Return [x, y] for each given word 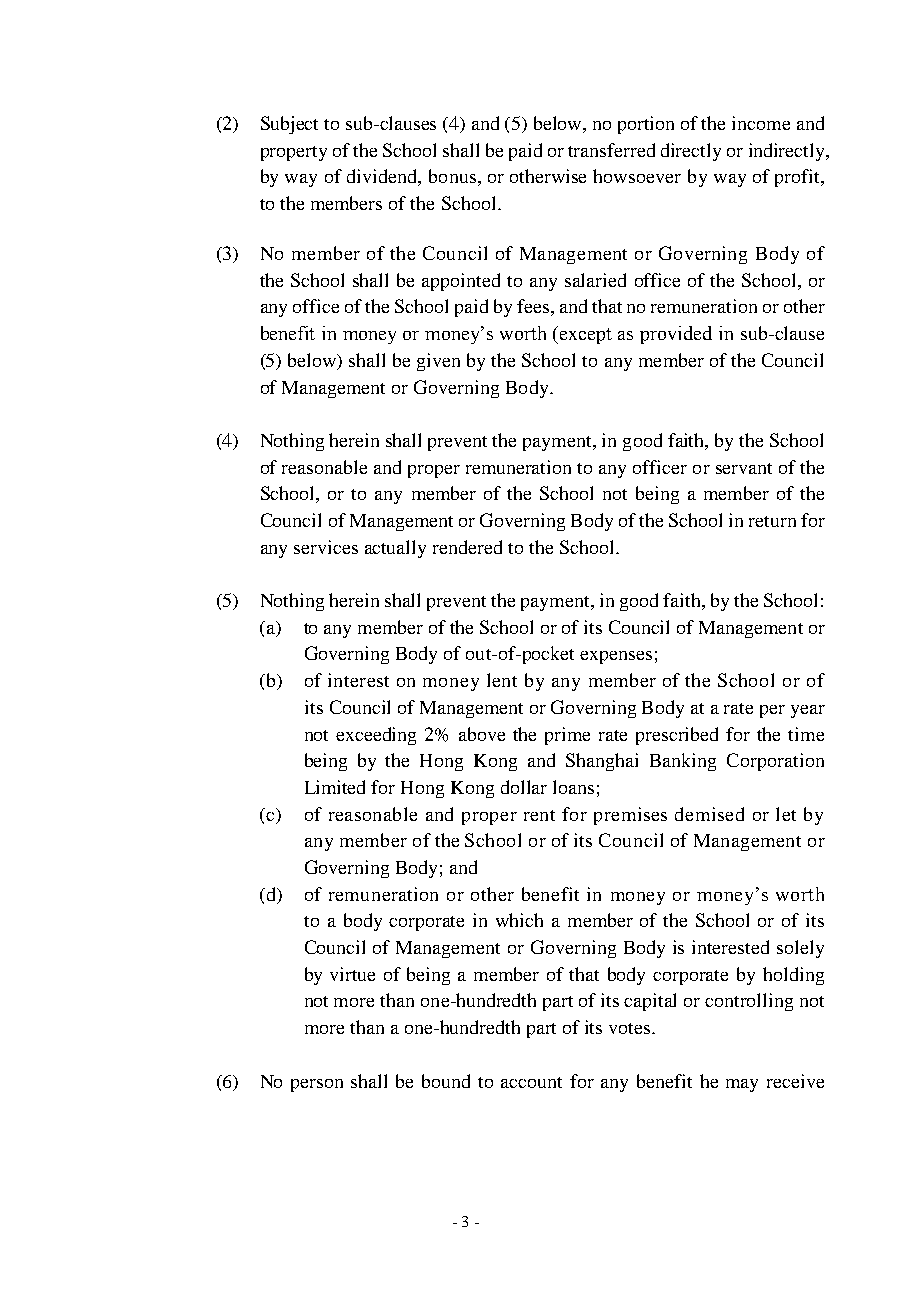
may [742, 1085]
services [326, 547]
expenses [616, 657]
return [772, 521]
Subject [289, 125]
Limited [335, 787]
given [438, 362]
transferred [611, 150]
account [531, 1082]
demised [709, 814]
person [317, 1085]
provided [676, 335]
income [761, 123]
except [586, 336]
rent [539, 815]
